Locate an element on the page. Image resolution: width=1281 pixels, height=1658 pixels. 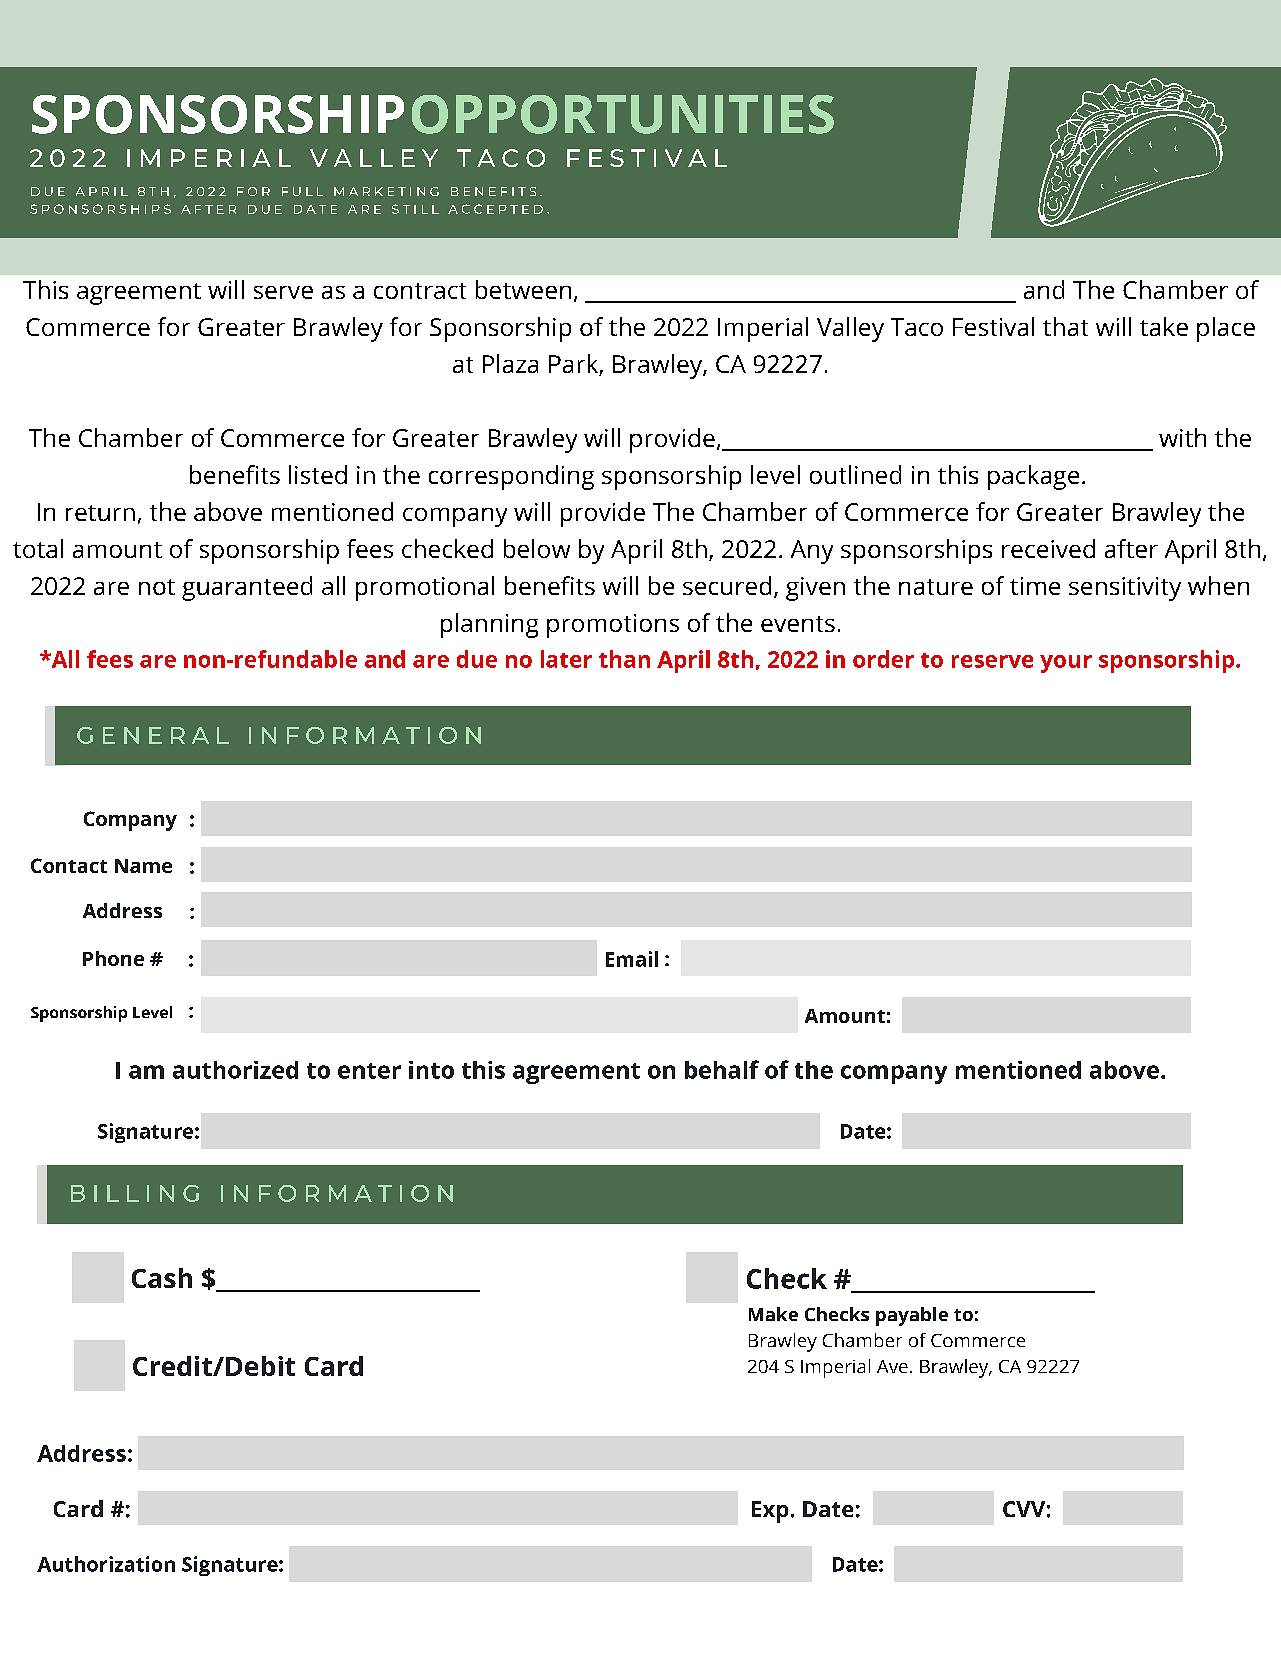
OPPORTUNITIES is located at coordinates (623, 114).
